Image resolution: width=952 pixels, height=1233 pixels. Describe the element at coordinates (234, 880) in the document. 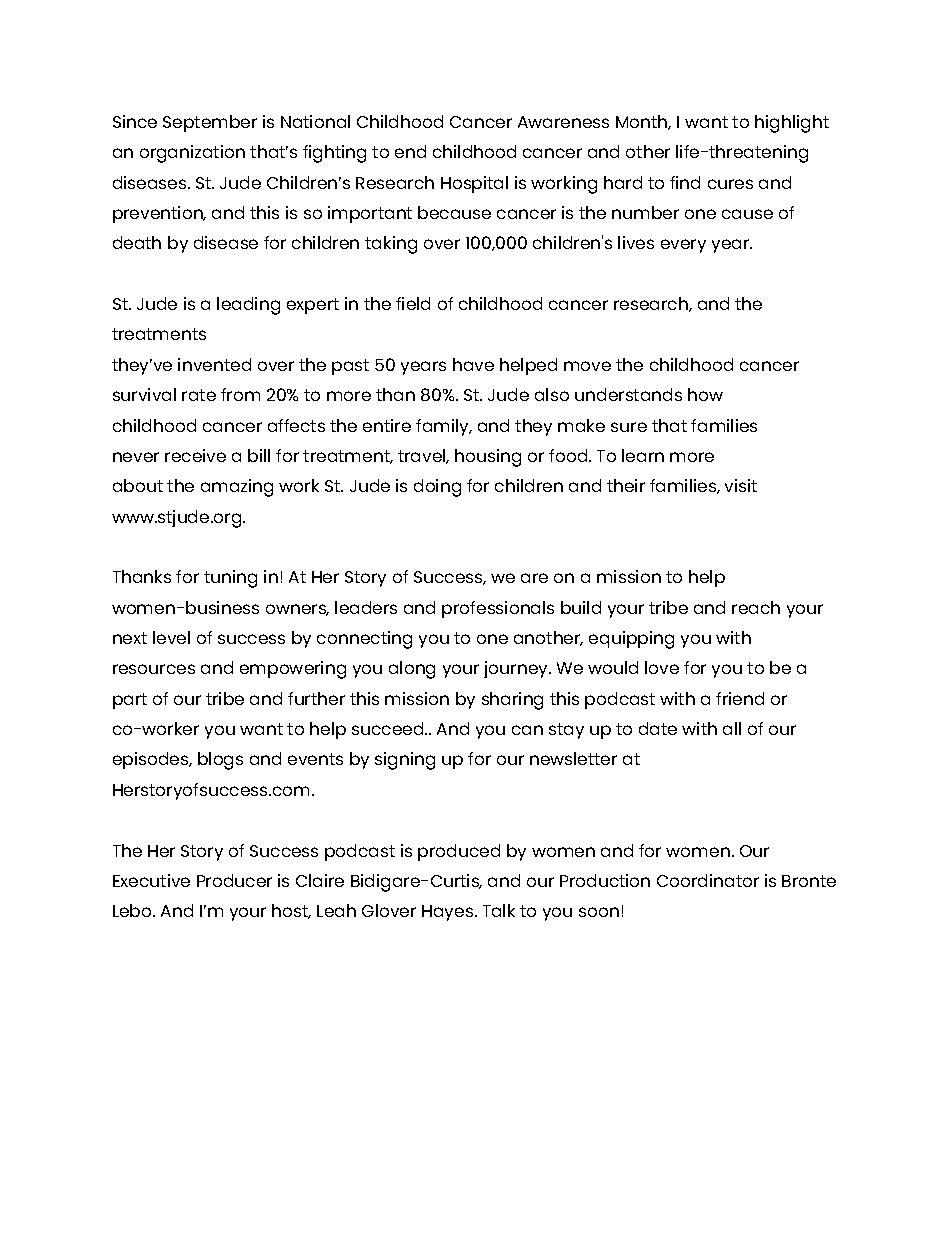

I see `Producer` at that location.
